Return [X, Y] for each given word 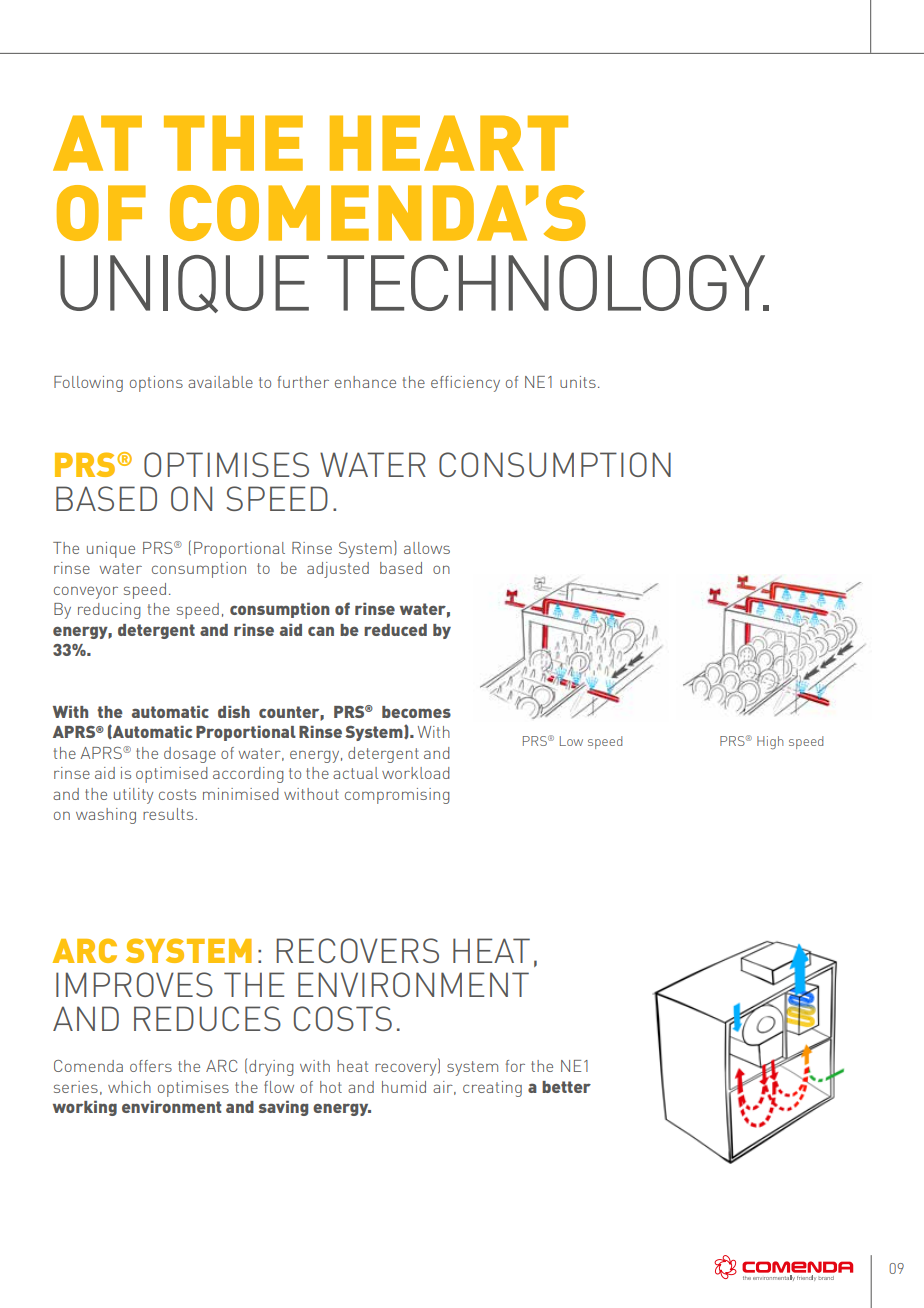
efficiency [465, 384]
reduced [395, 630]
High [770, 742]
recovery [407, 1069]
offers [151, 1066]
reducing [109, 611]
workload [416, 773]
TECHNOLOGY [547, 283]
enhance [365, 382]
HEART [449, 143]
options [156, 384]
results [169, 814]
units [578, 382]
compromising [397, 796]
